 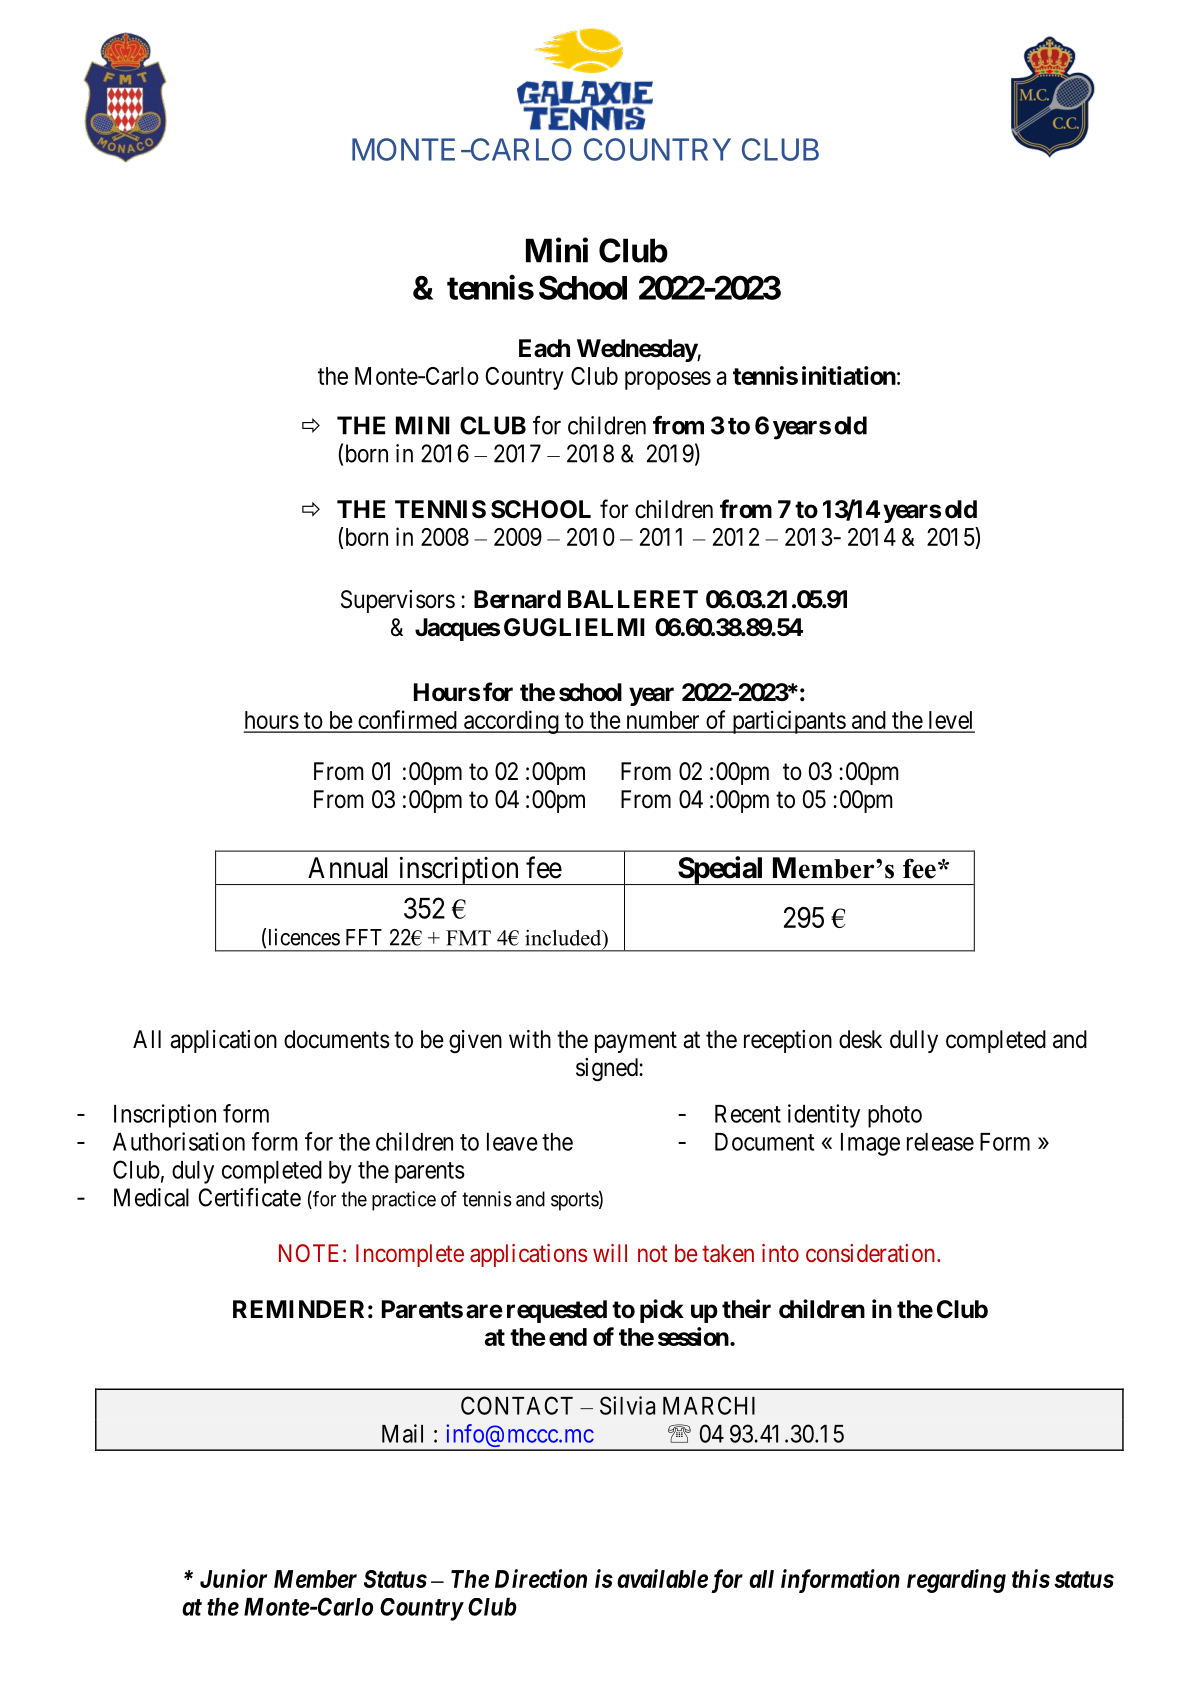 I want to click on Certificate, so click(x=249, y=1197).
